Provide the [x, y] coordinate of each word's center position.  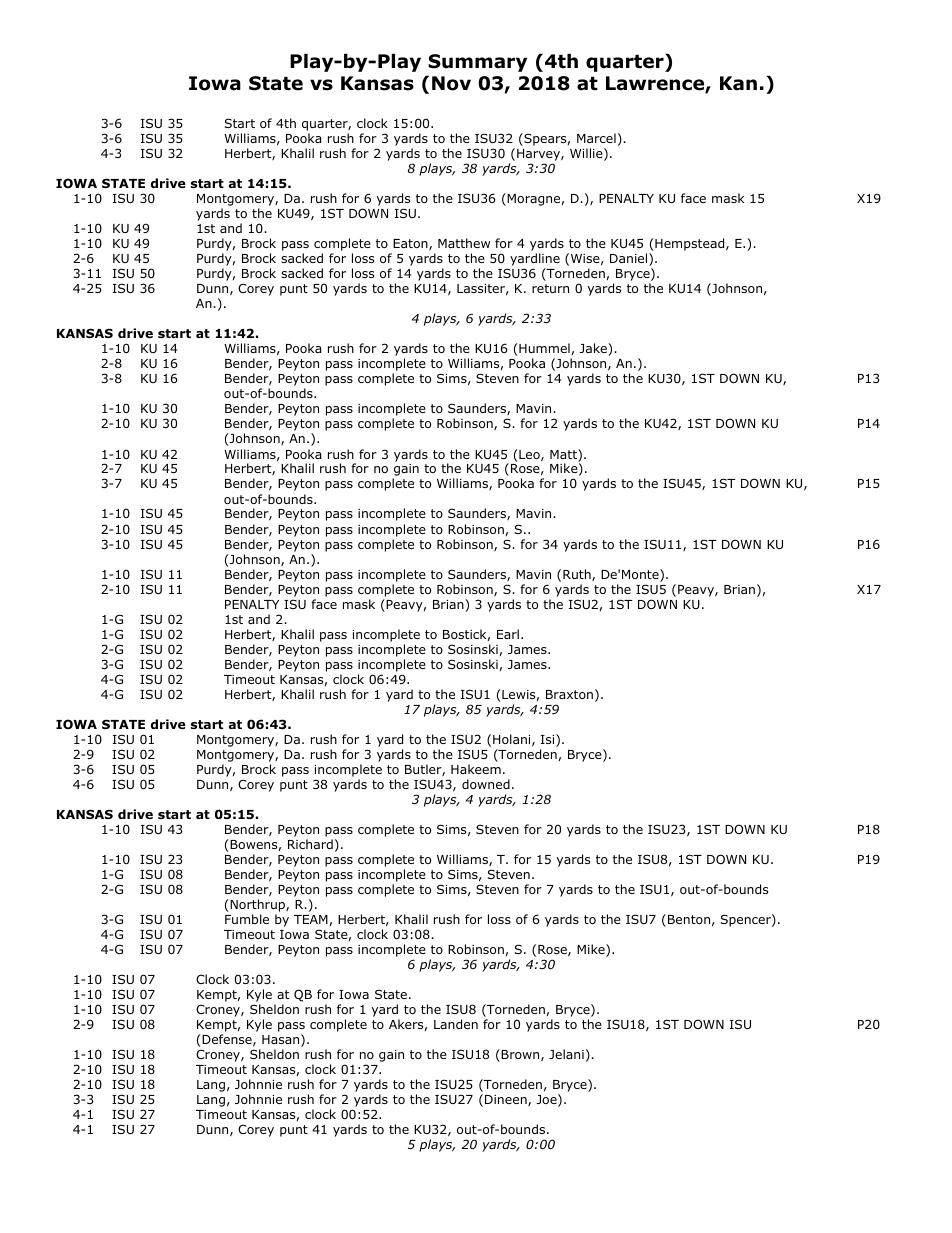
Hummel [544, 348]
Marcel [596, 138]
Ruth [578, 575]
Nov [451, 83]
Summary [477, 63]
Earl [508, 634]
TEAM [311, 919]
